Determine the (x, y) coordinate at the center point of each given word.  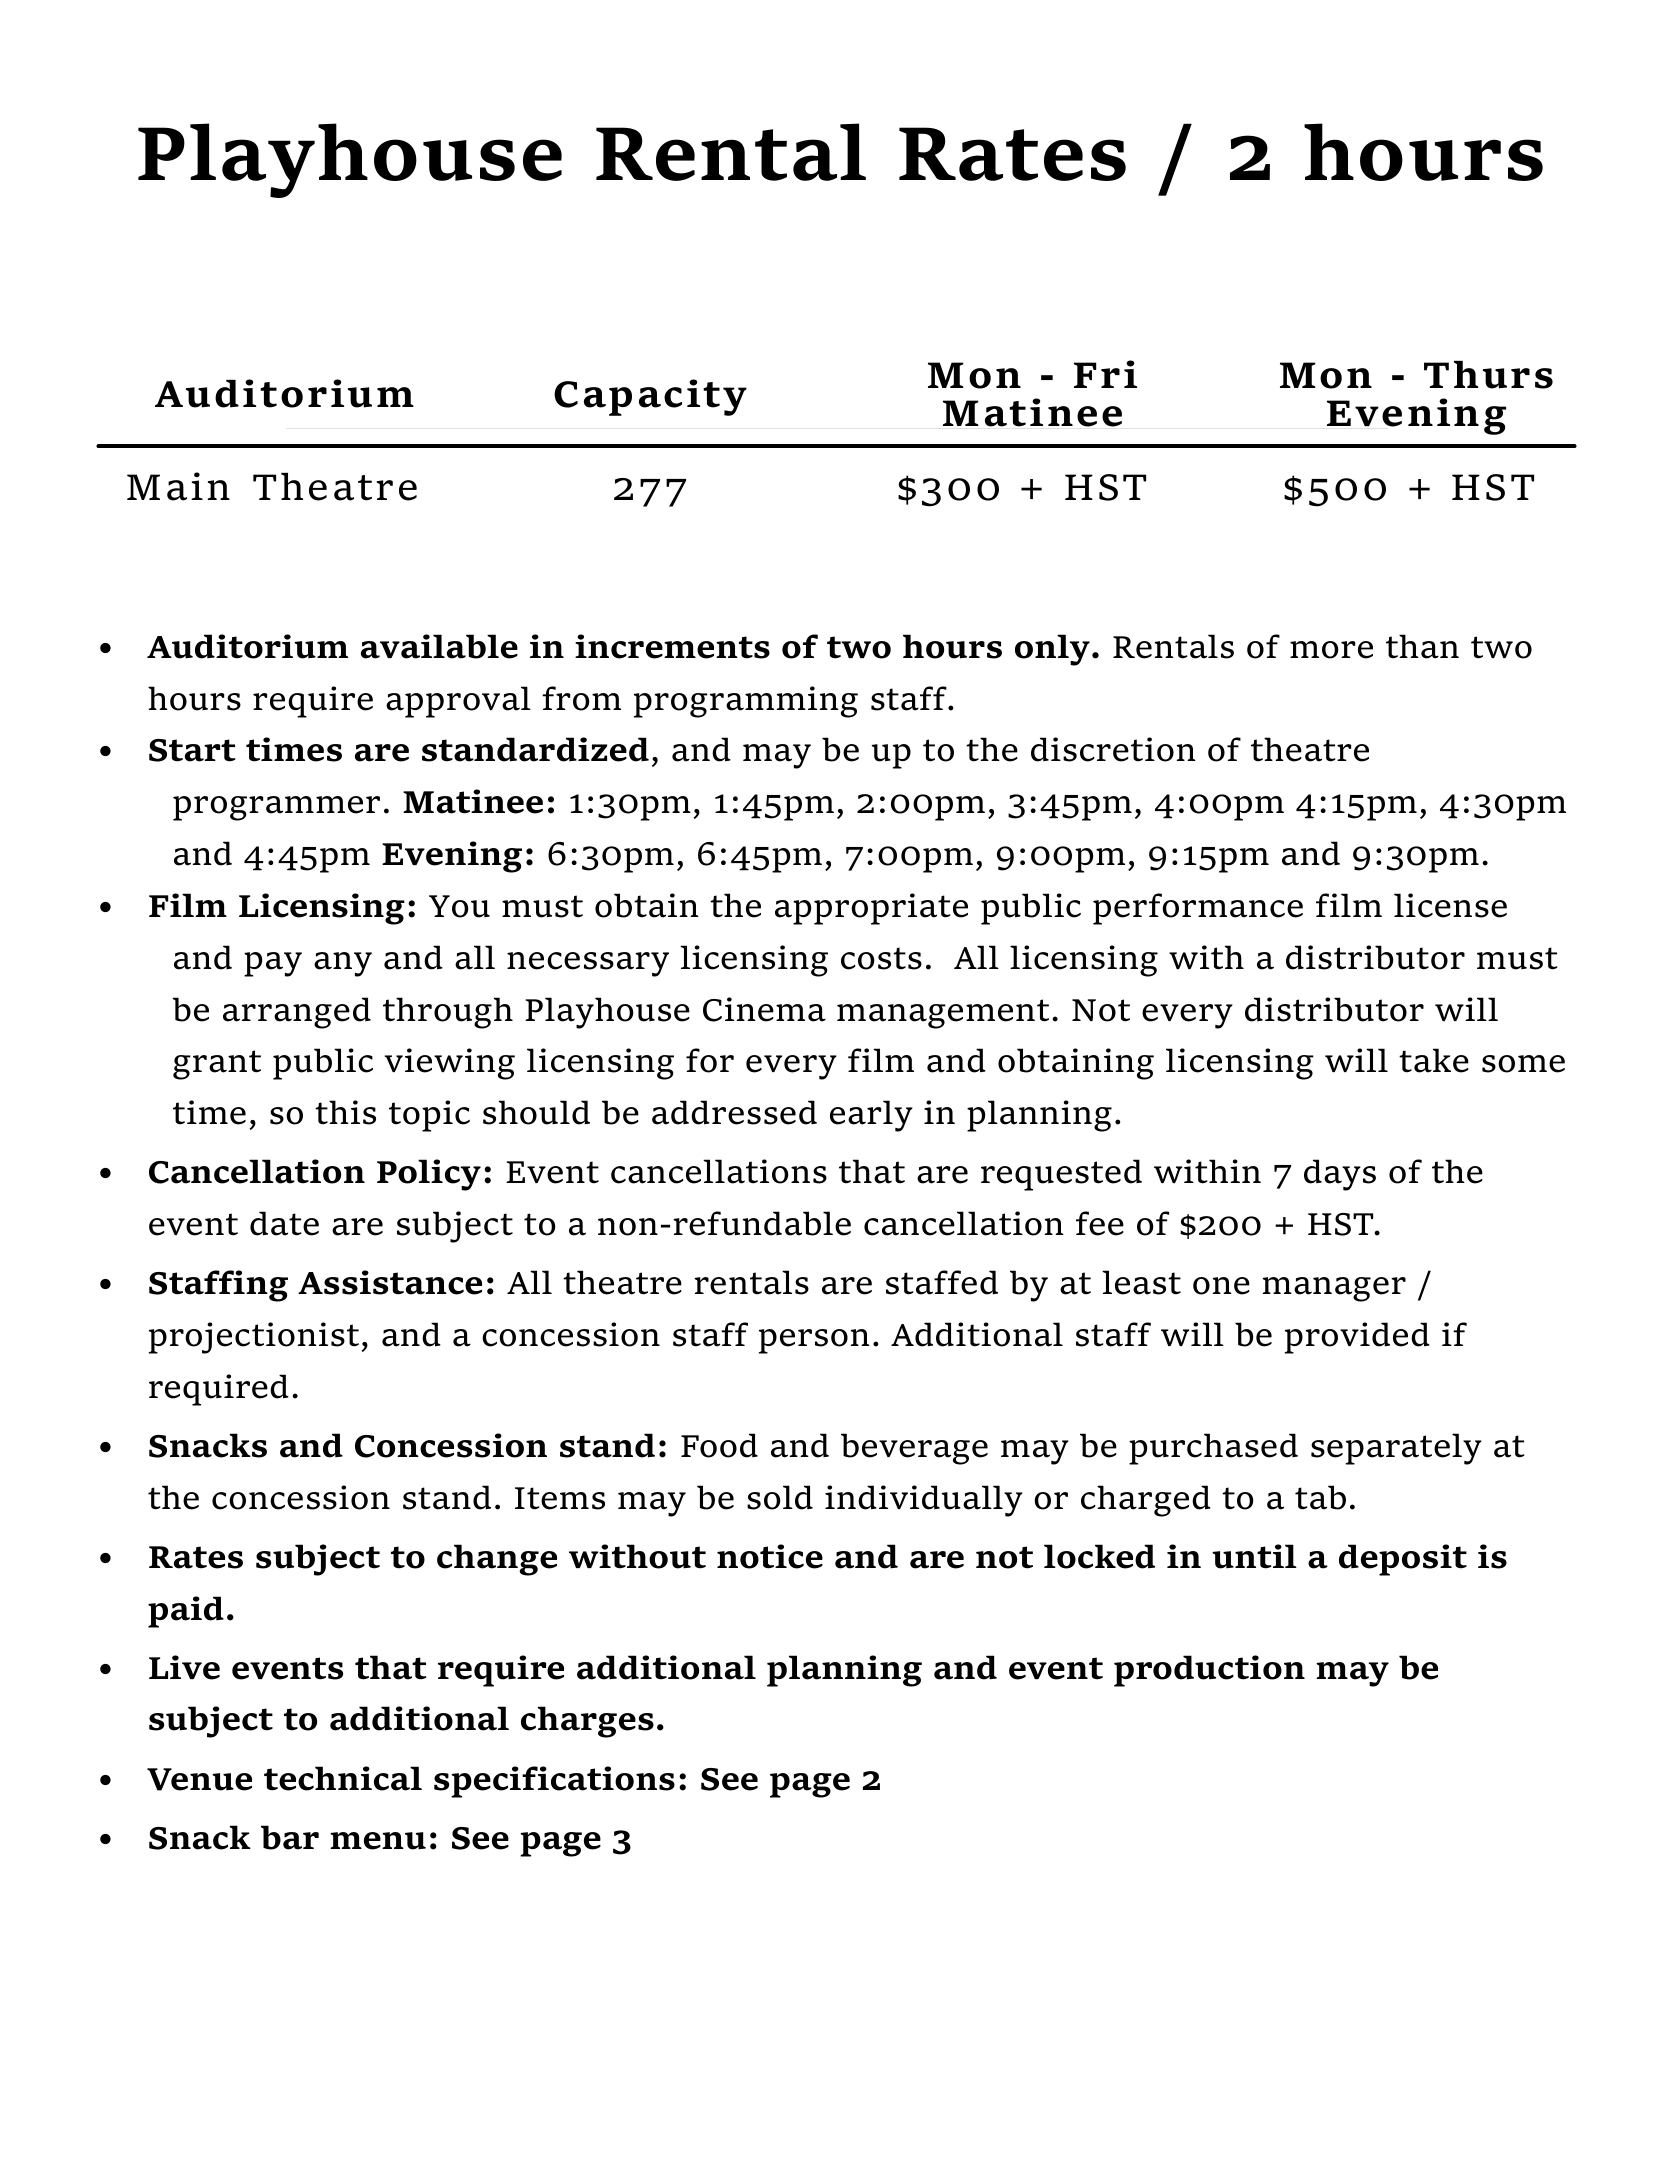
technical (343, 1778)
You (459, 906)
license (1450, 905)
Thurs (1488, 375)
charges (587, 1722)
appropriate (871, 909)
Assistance (390, 1282)
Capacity (650, 397)
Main (178, 486)
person (814, 1341)
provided (1357, 1338)
